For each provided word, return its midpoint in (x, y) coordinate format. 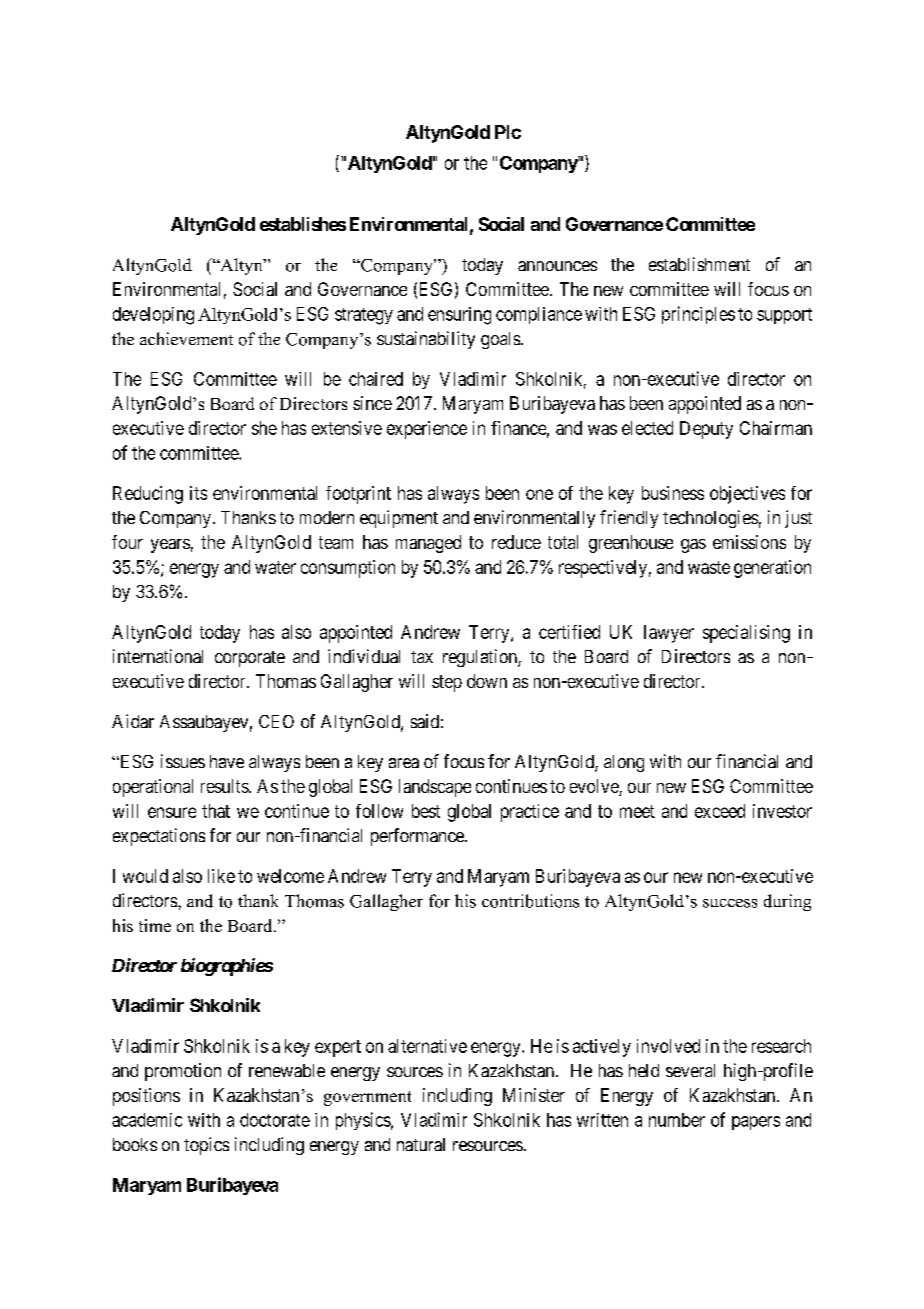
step (447, 683)
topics (206, 1146)
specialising (746, 634)
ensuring (459, 316)
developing (153, 316)
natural (421, 1144)
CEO (276, 721)
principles (698, 315)
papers (756, 1123)
